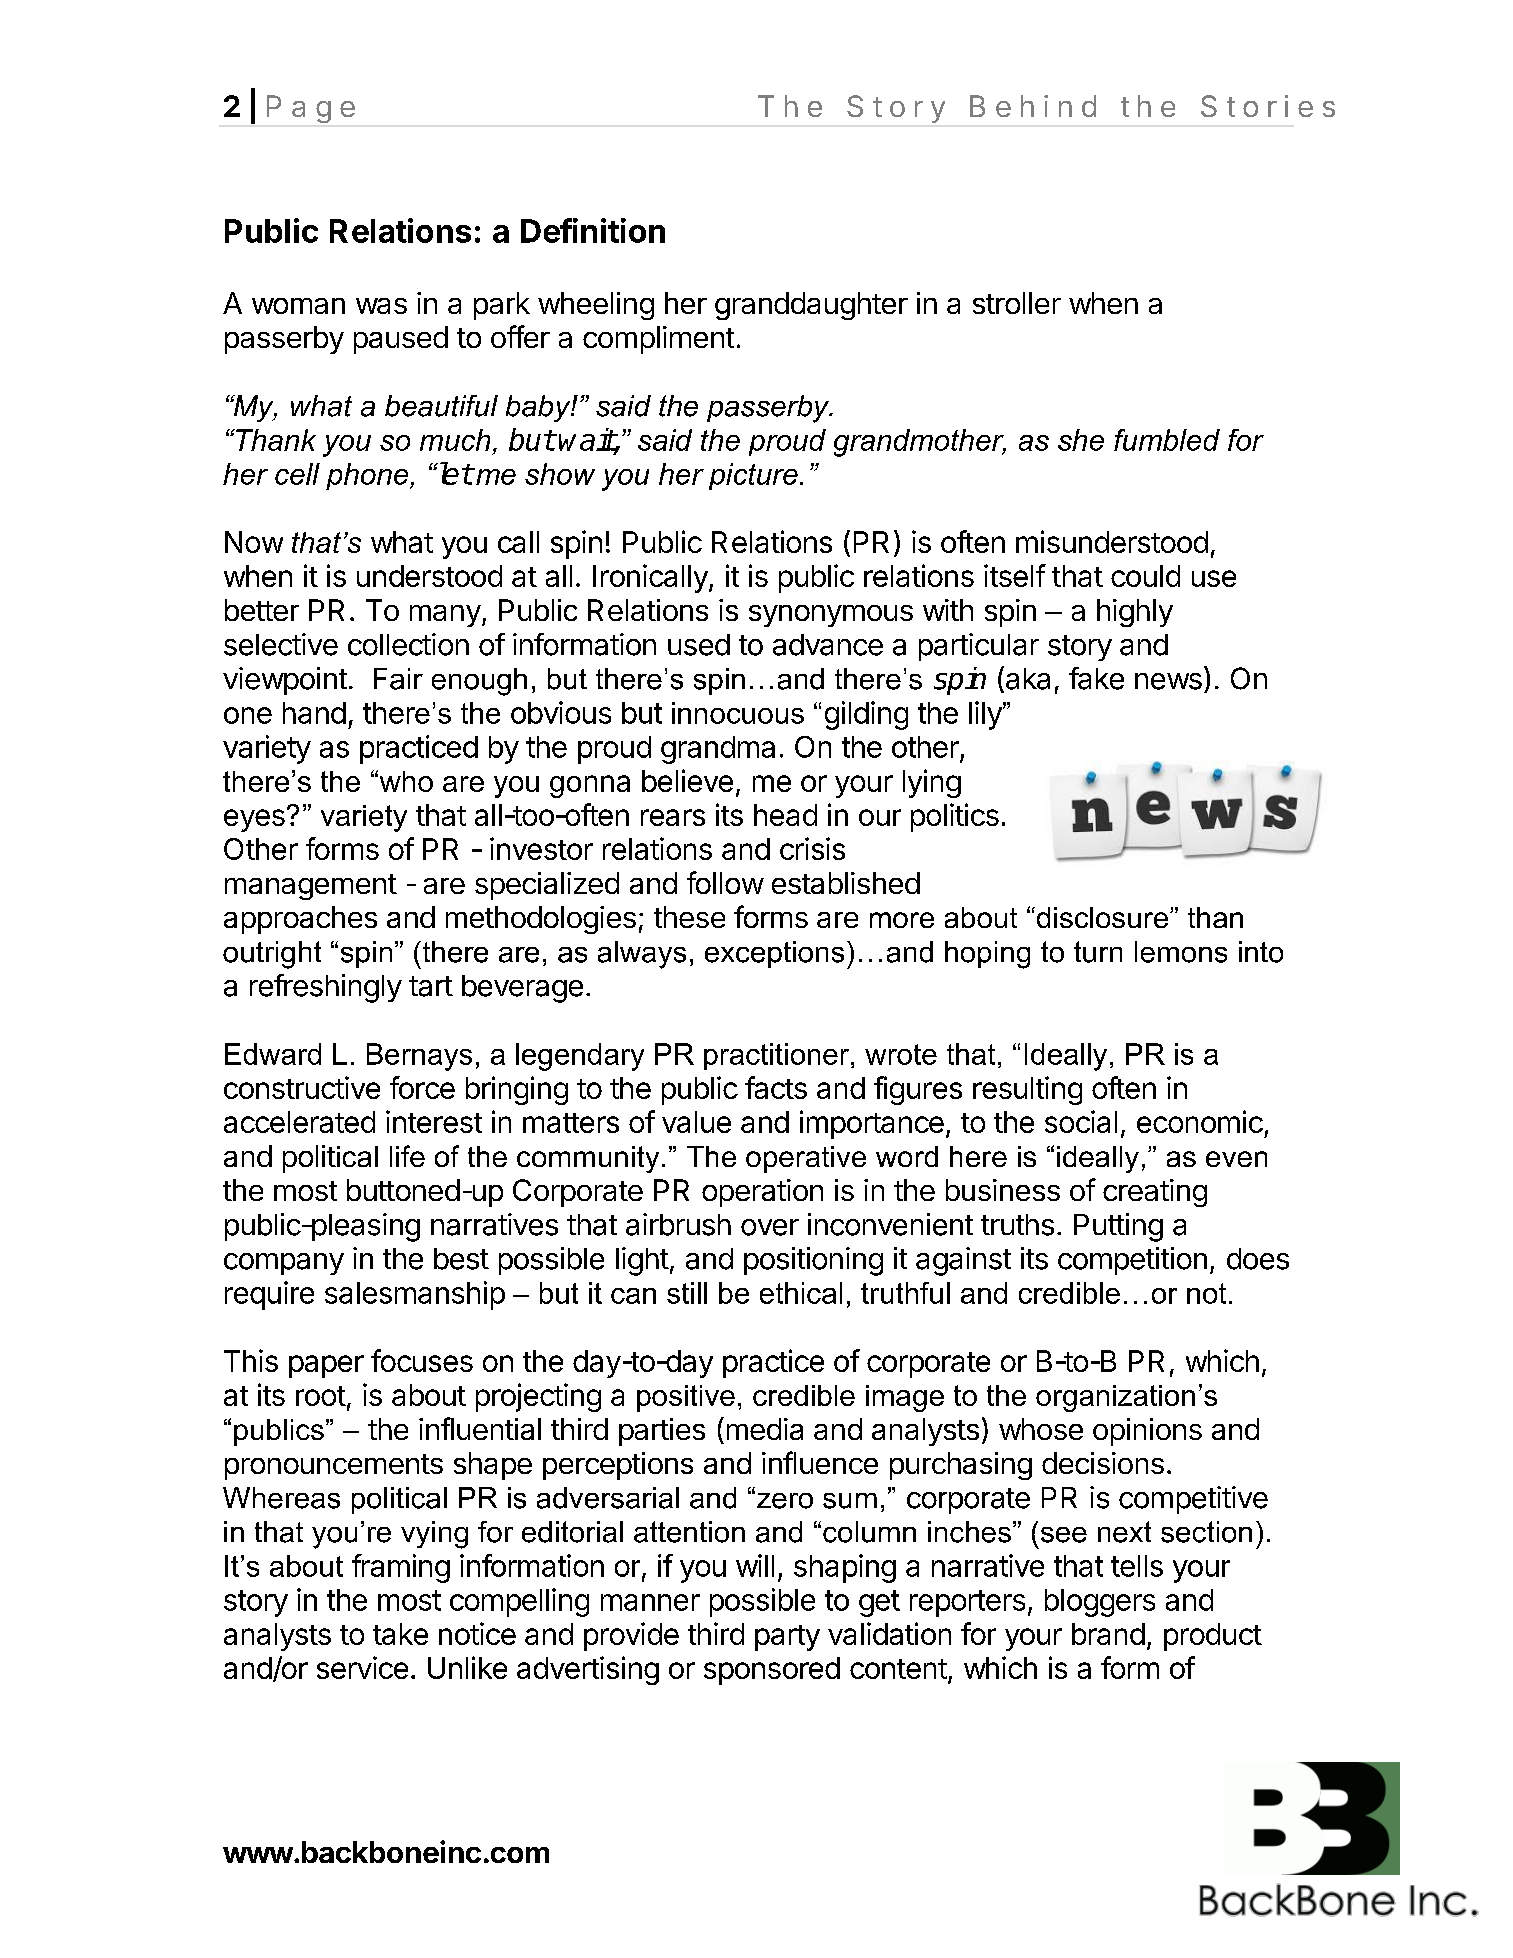 The image size is (1513, 1958). Describe the element at coordinates (689, 917) in the screenshot. I see `these` at that location.
